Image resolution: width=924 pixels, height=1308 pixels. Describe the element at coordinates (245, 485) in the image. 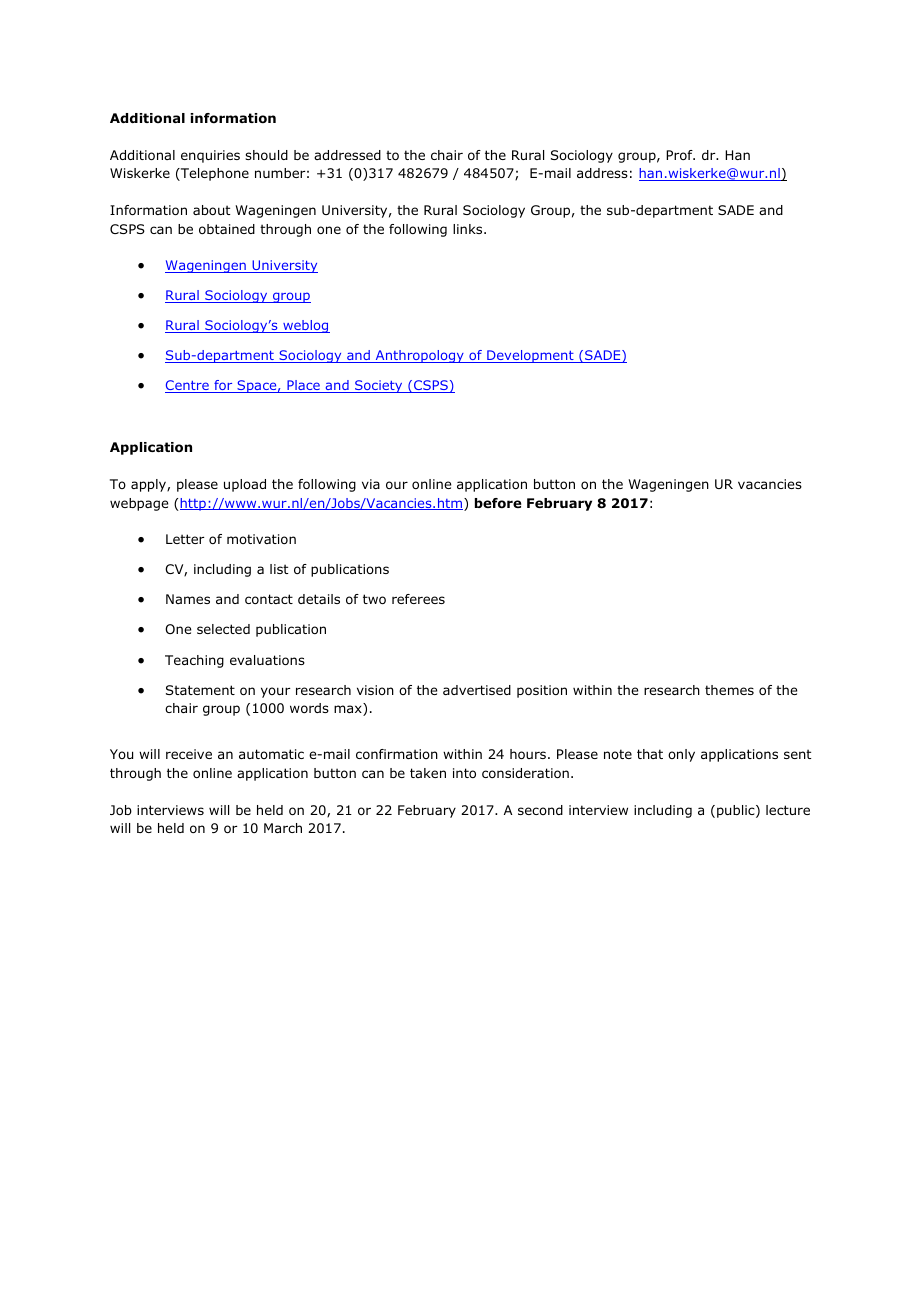

I see `upload` at that location.
